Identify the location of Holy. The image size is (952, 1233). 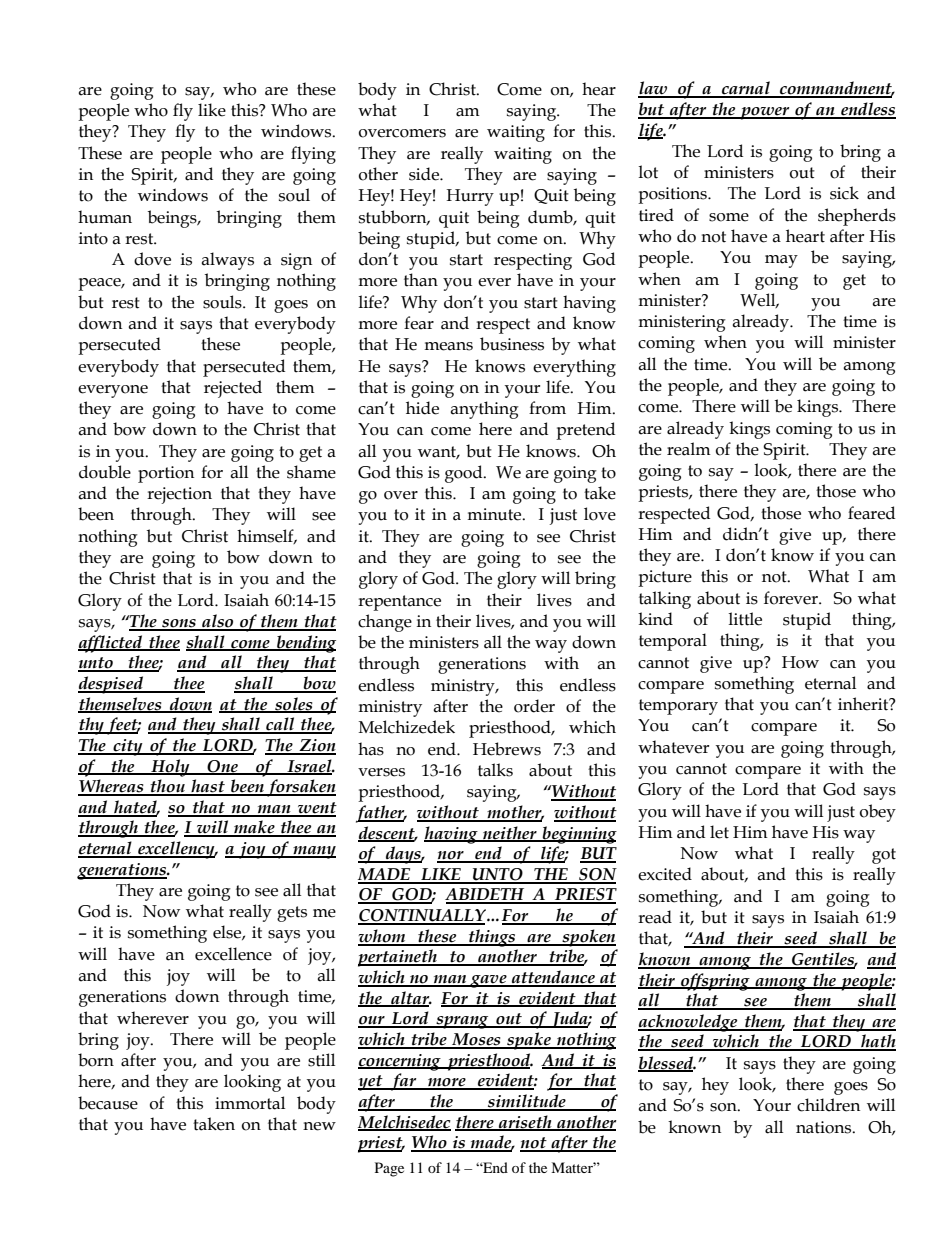
(170, 768).
